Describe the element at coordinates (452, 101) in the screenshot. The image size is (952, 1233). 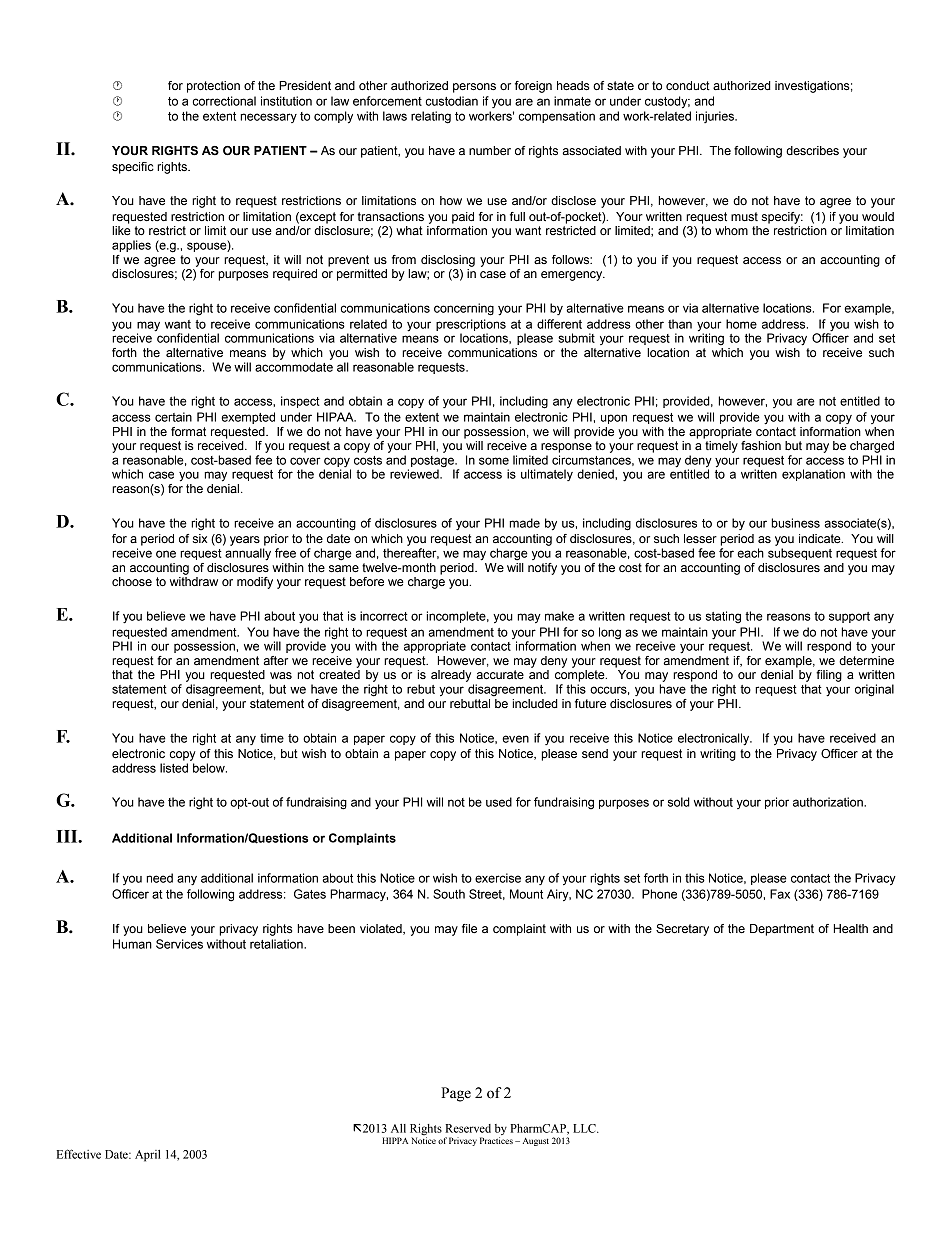
I see `custodian` at that location.
